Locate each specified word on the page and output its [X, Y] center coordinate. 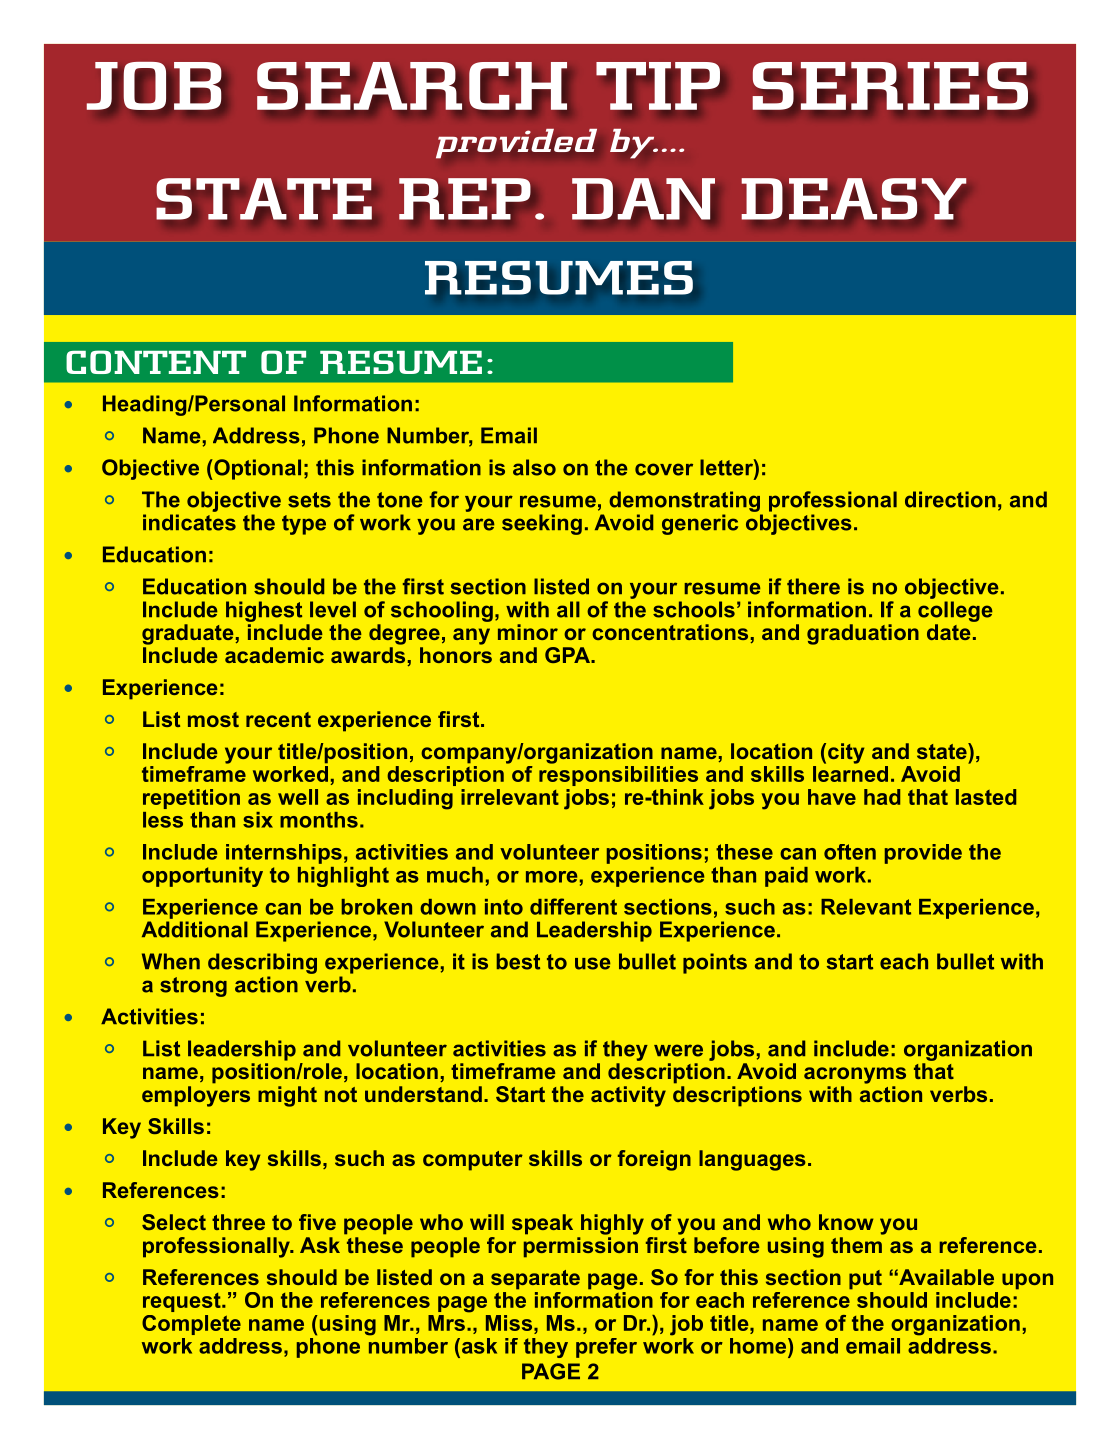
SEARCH [412, 86]
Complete [191, 1325]
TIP [658, 86]
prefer [606, 1348]
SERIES [890, 86]
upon [1027, 1281]
